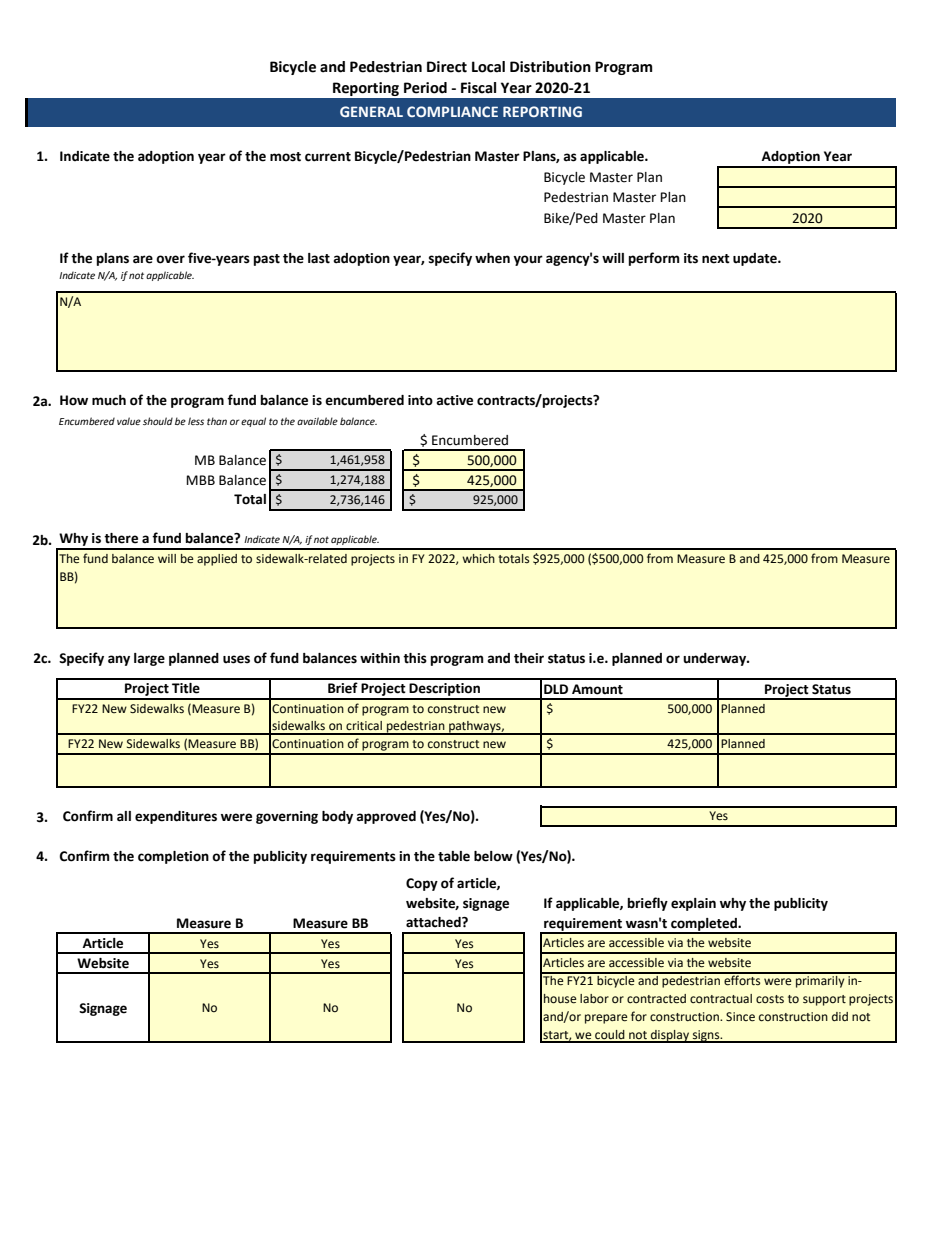  Describe the element at coordinates (756, 259) in the image. I see `update` at that location.
